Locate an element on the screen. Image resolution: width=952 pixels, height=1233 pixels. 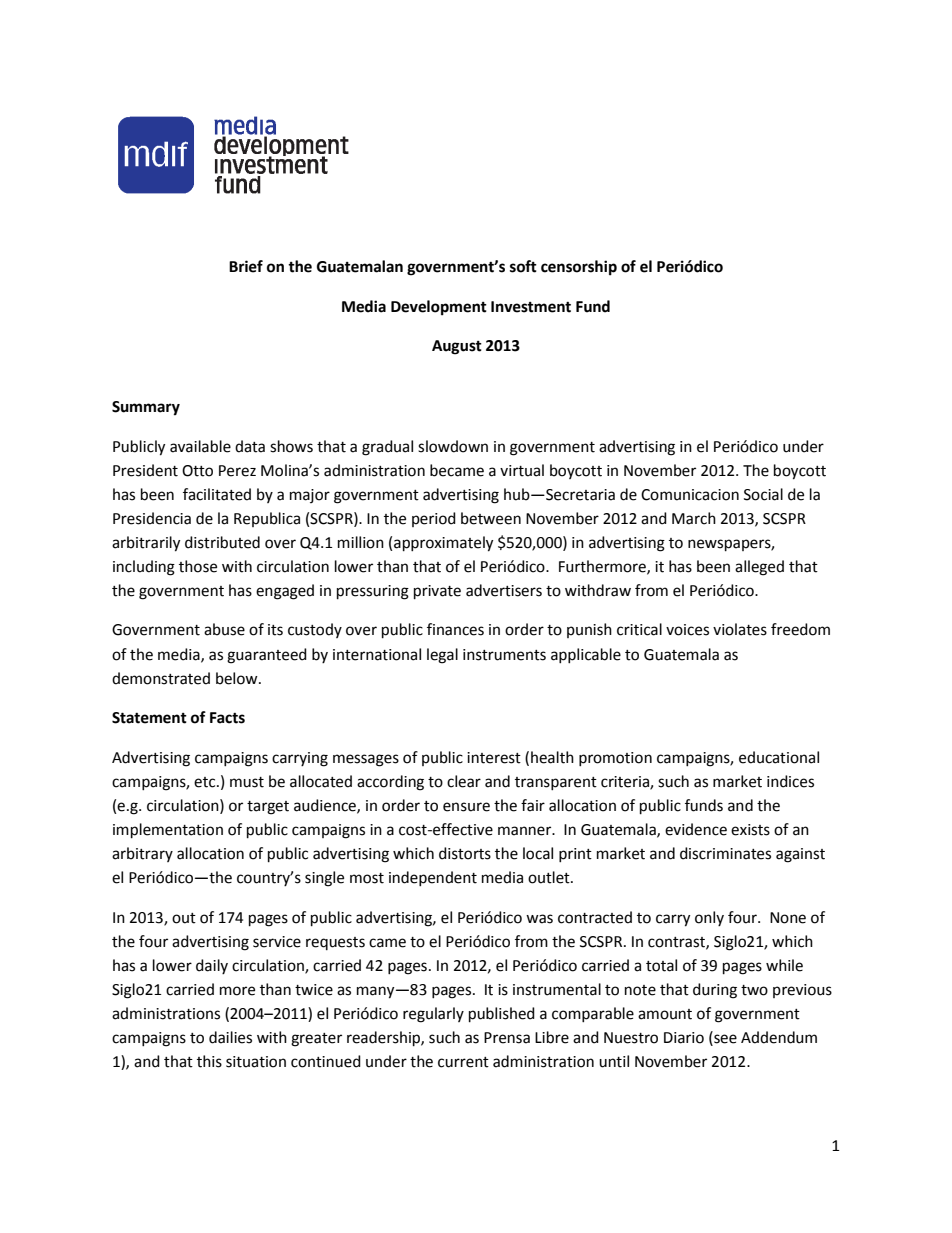
available is located at coordinates (200, 446).
